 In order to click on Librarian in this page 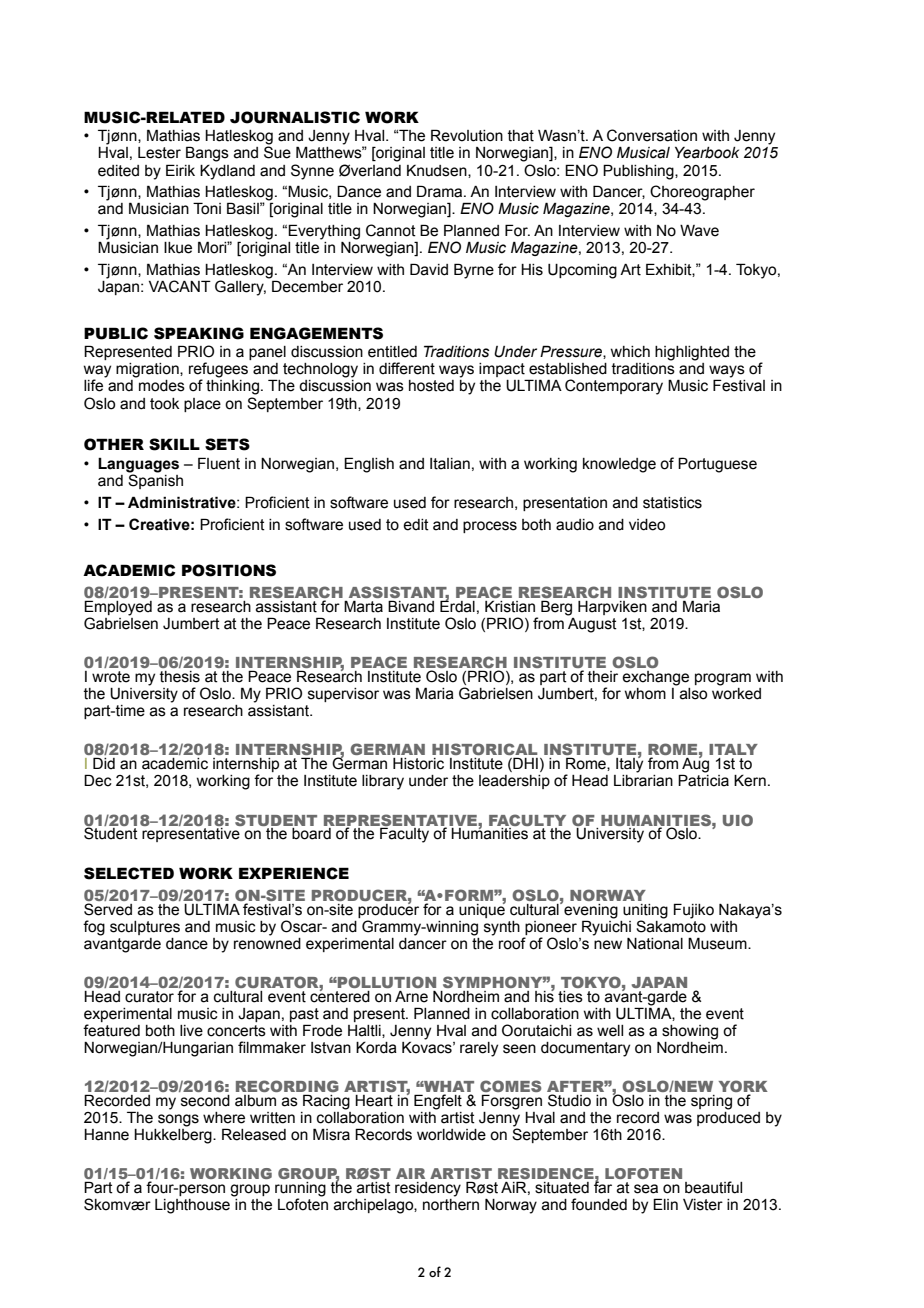, I will do `click(643, 779)`.
